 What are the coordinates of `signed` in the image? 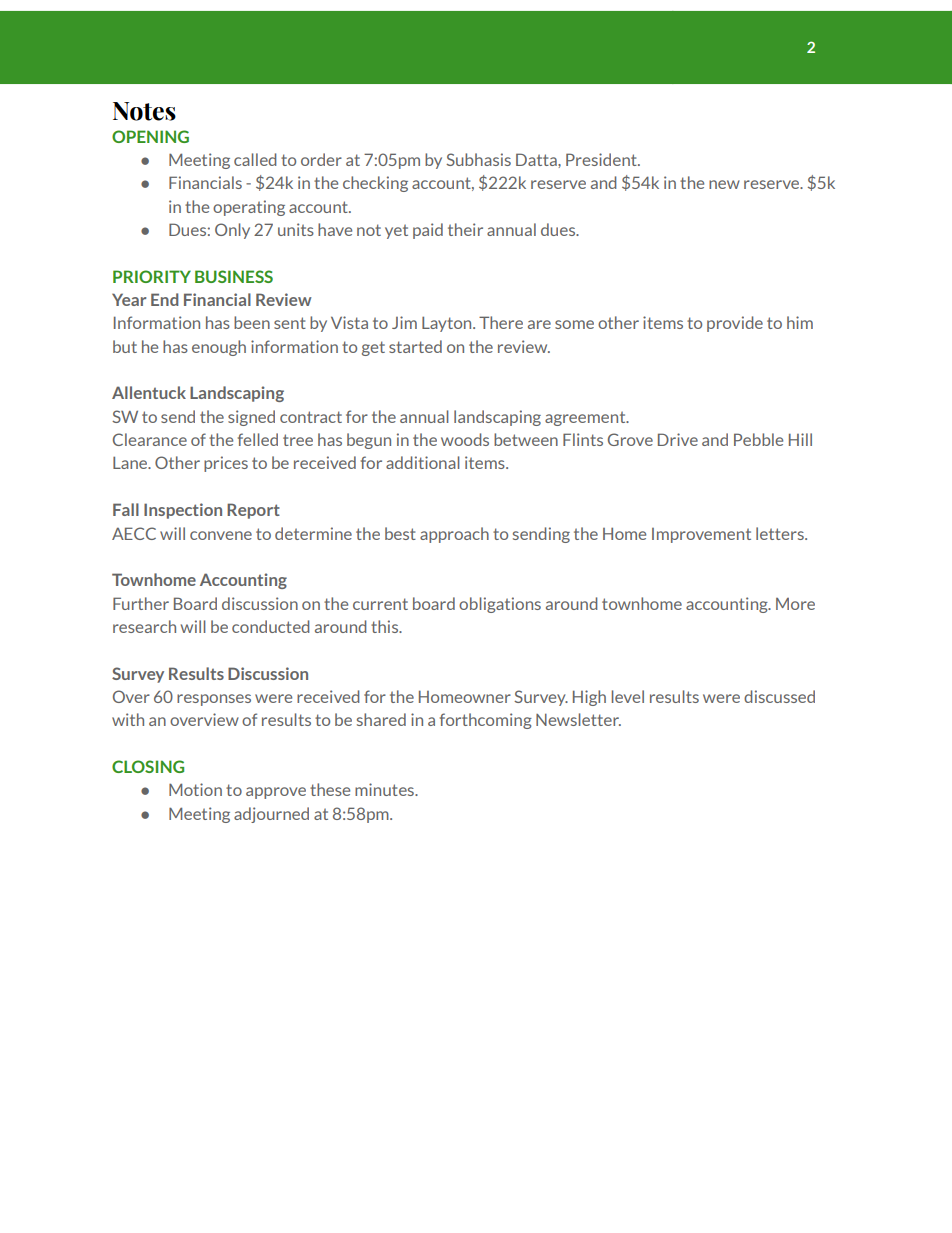 It's located at (251, 418).
